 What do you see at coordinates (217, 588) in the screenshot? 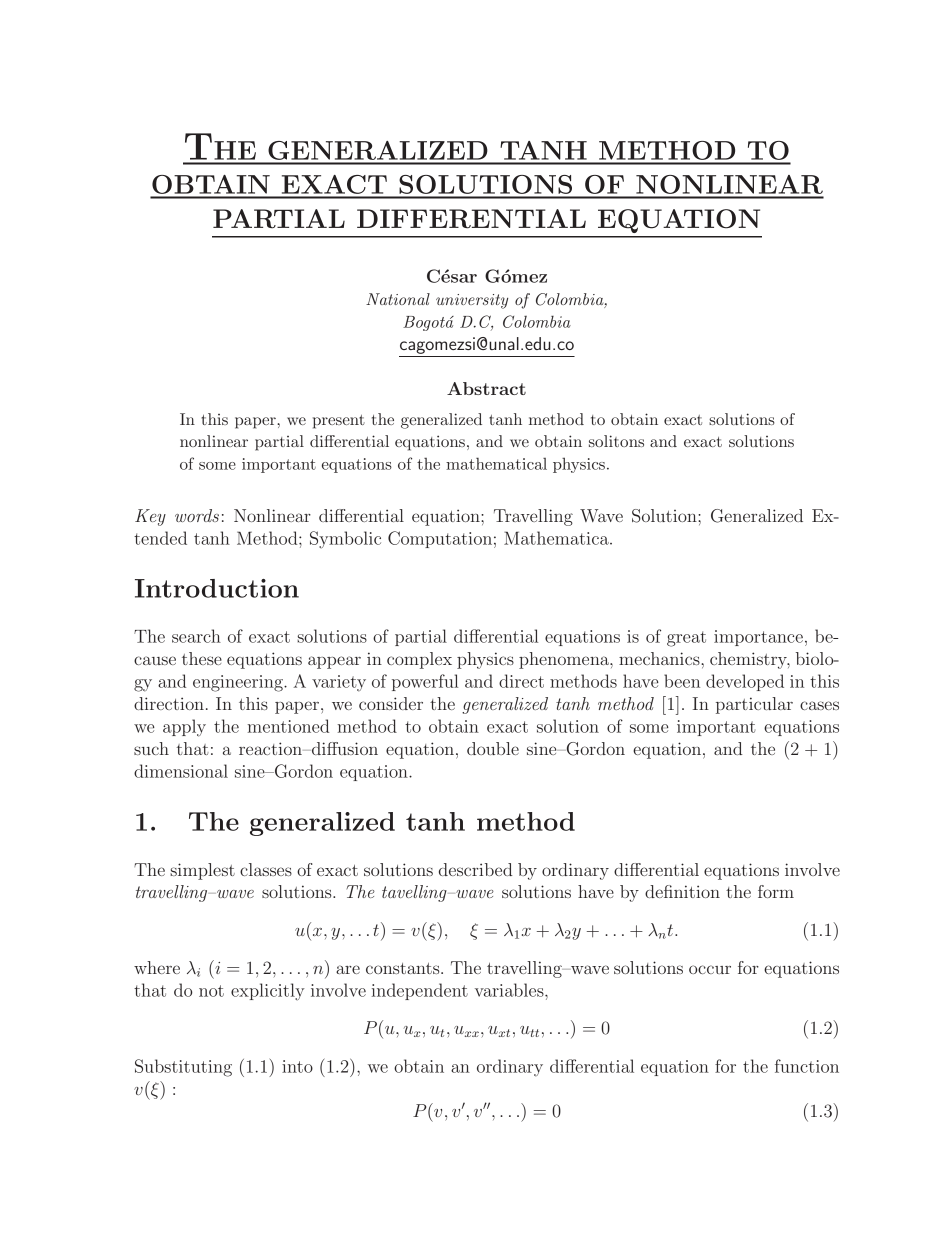
I see `Introduction` at bounding box center [217, 588].
